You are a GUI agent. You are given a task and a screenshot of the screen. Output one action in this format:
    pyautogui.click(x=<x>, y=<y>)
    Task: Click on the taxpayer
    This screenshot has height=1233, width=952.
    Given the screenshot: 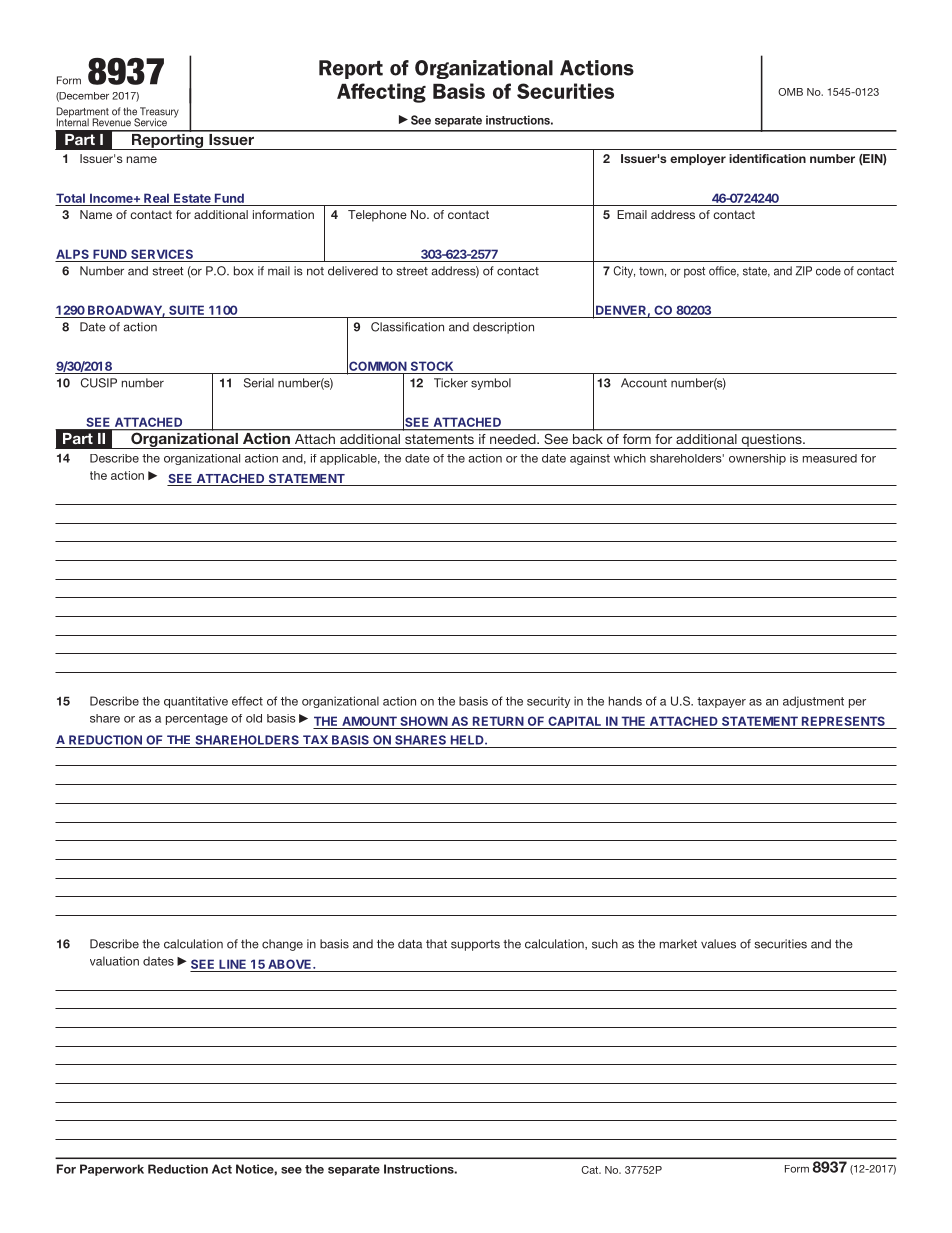 What is the action you would take?
    pyautogui.click(x=721, y=702)
